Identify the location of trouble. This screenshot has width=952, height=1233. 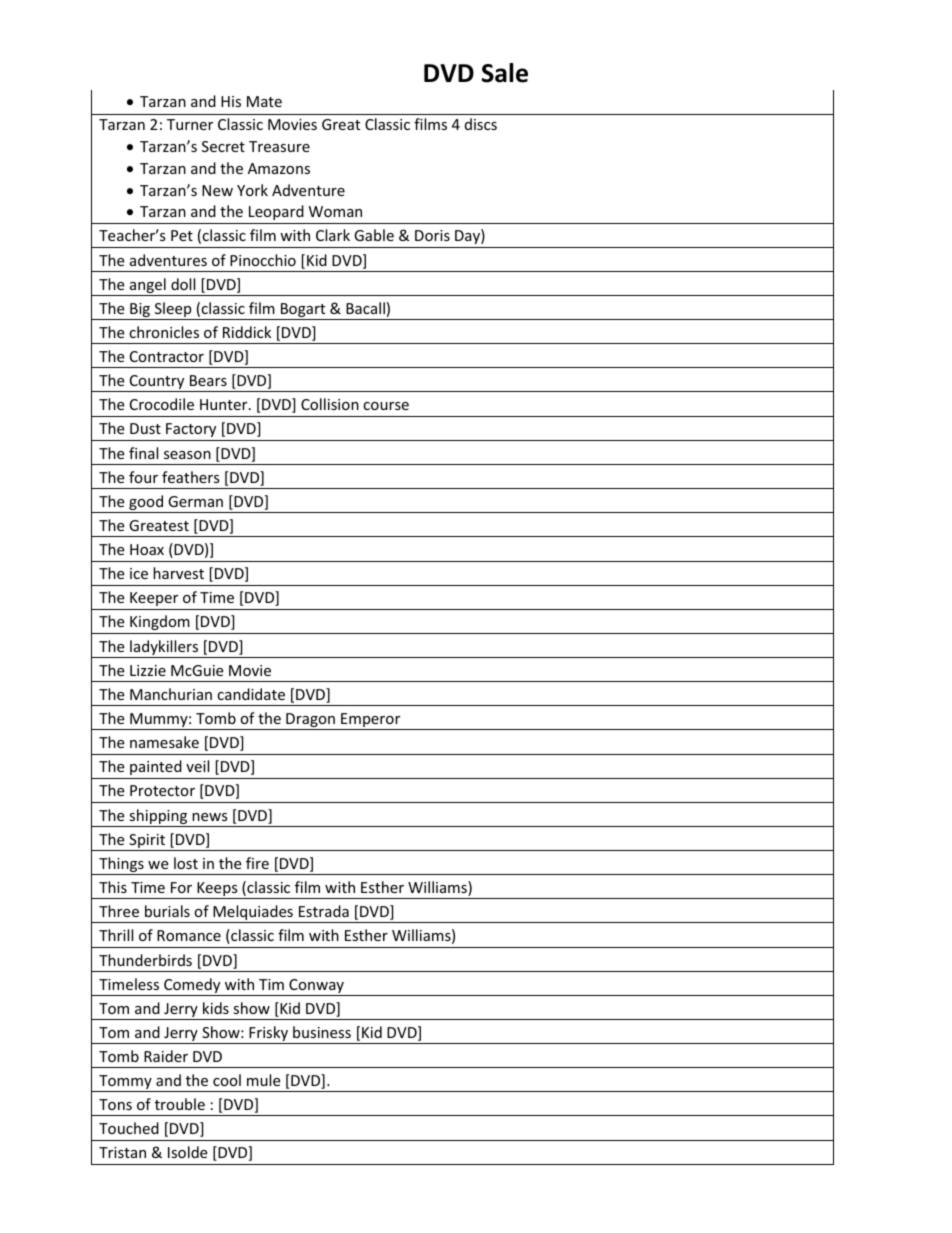
(180, 1104).
